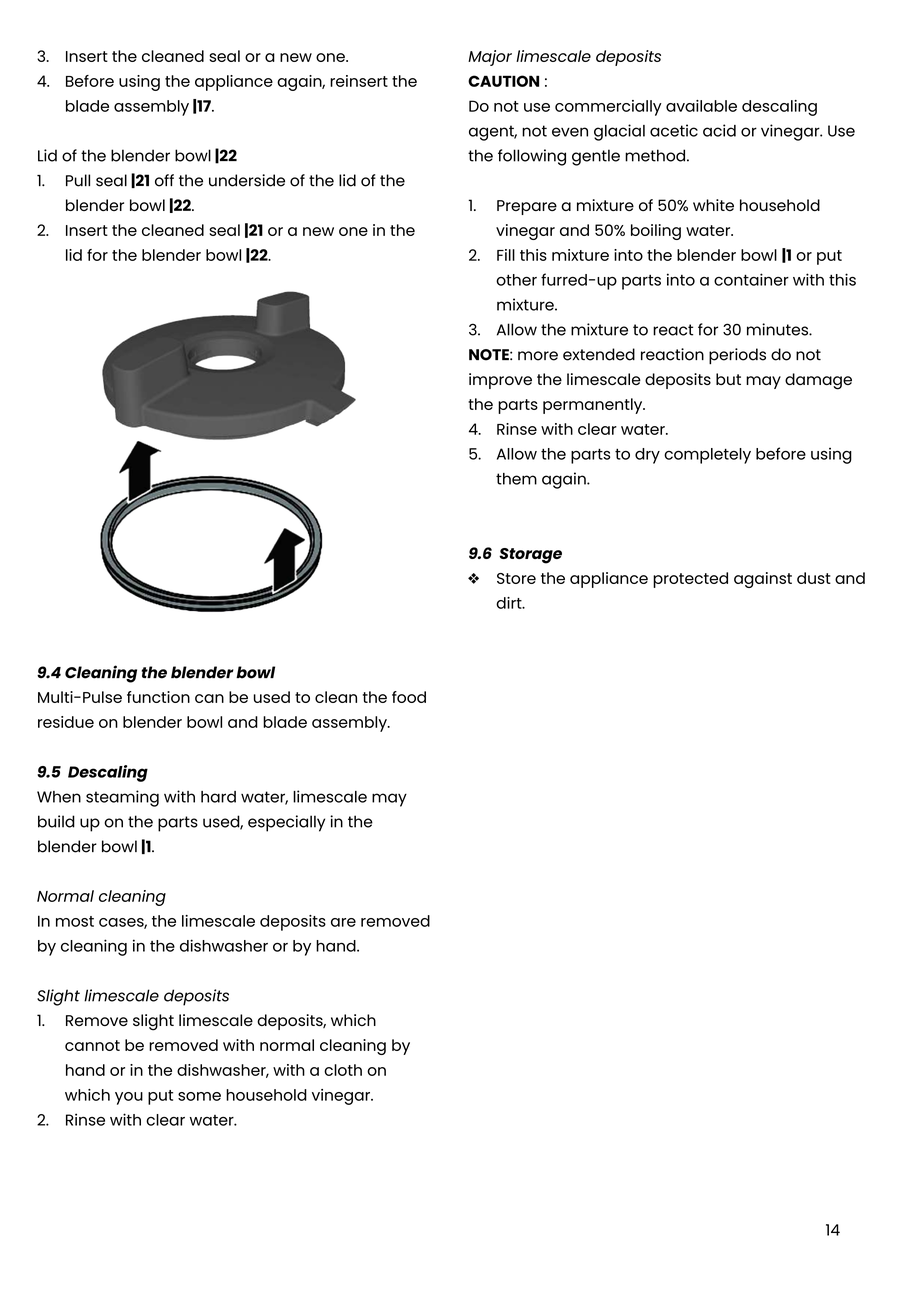 The height and width of the screenshot is (1308, 924). I want to click on available, so click(701, 106).
